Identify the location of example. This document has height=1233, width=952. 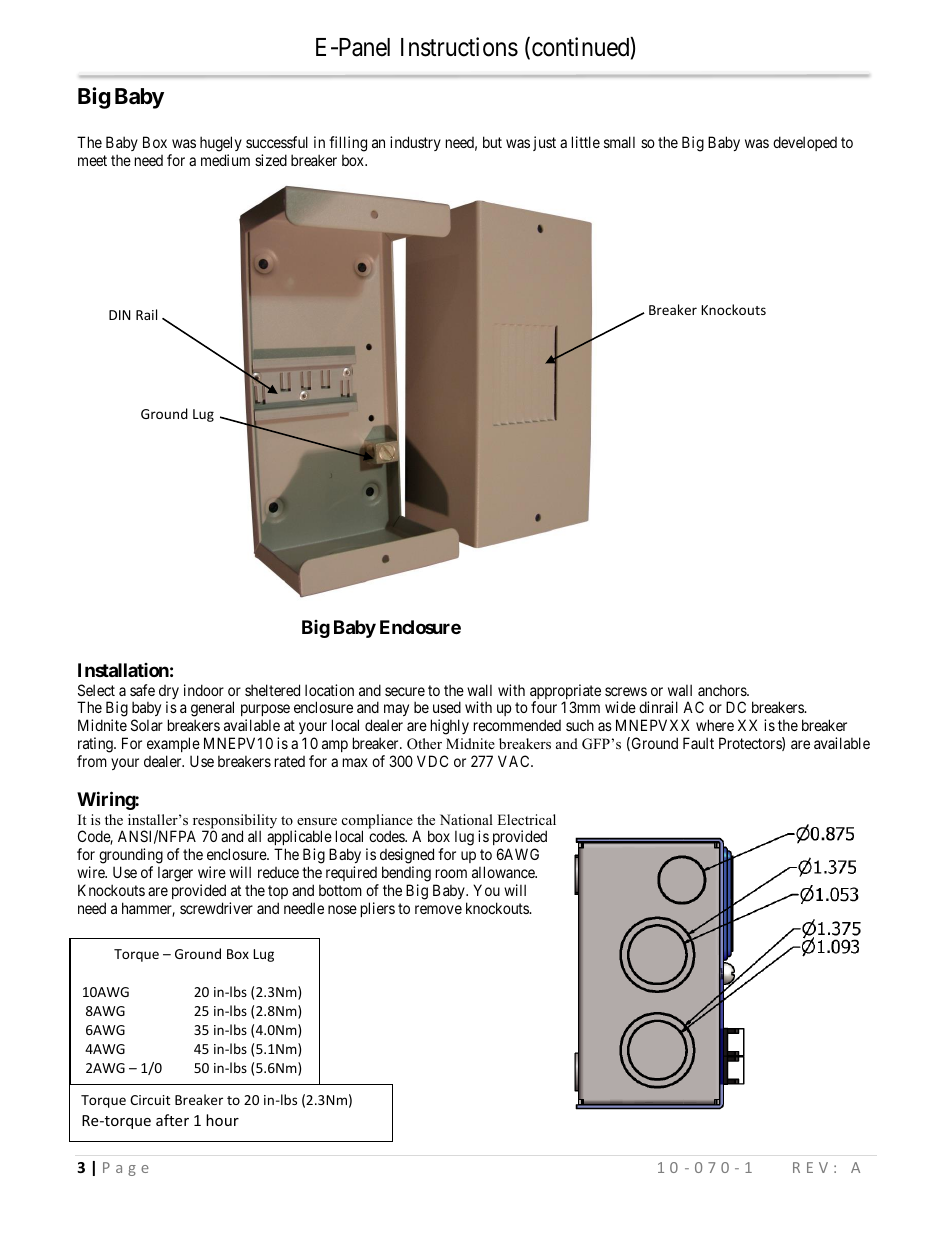
(173, 746).
